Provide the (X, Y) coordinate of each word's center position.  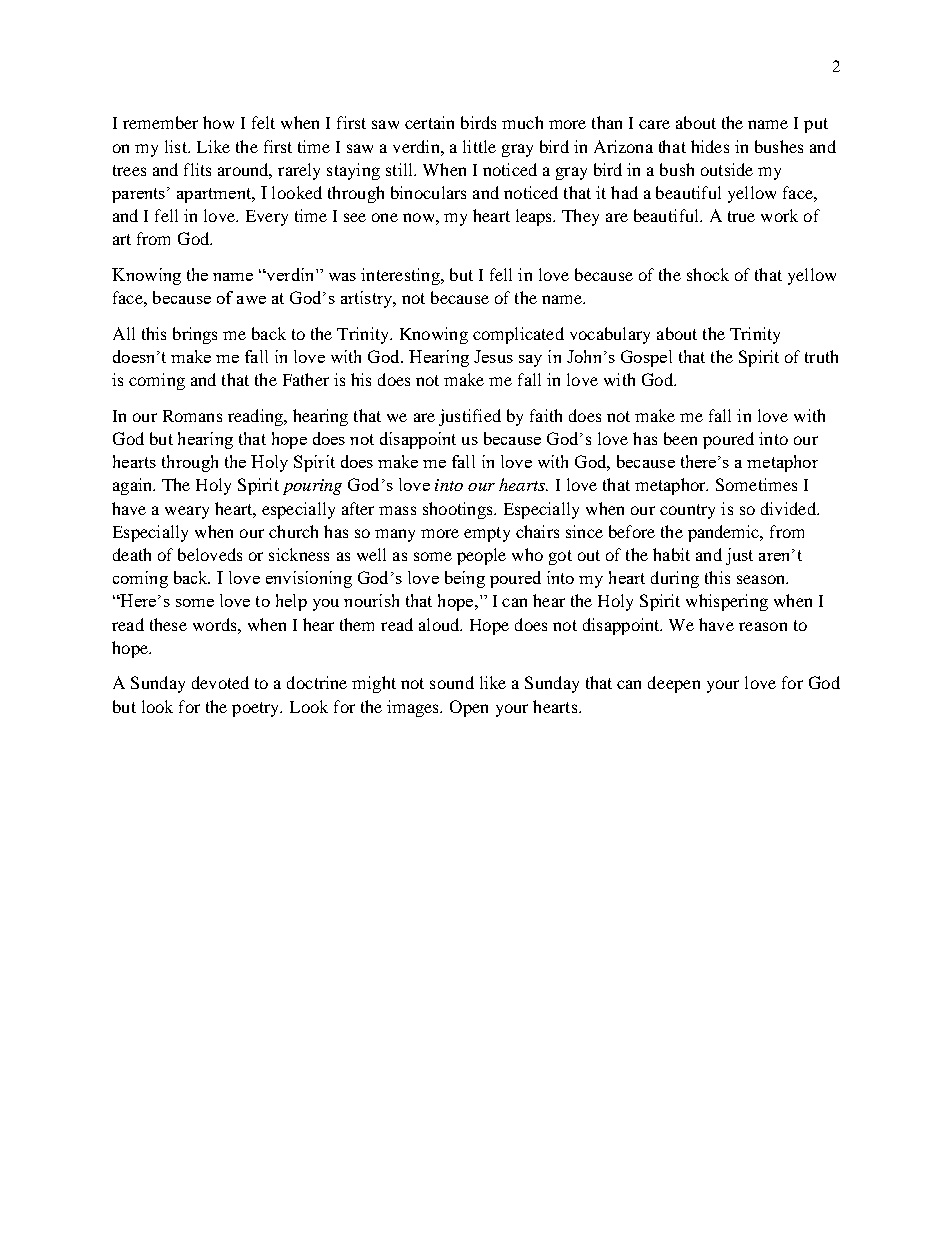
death (132, 554)
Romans (192, 416)
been (680, 438)
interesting (401, 276)
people (481, 556)
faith (546, 415)
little (479, 146)
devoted (220, 682)
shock (708, 274)
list (177, 146)
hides (710, 146)
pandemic (725, 533)
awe (251, 300)
